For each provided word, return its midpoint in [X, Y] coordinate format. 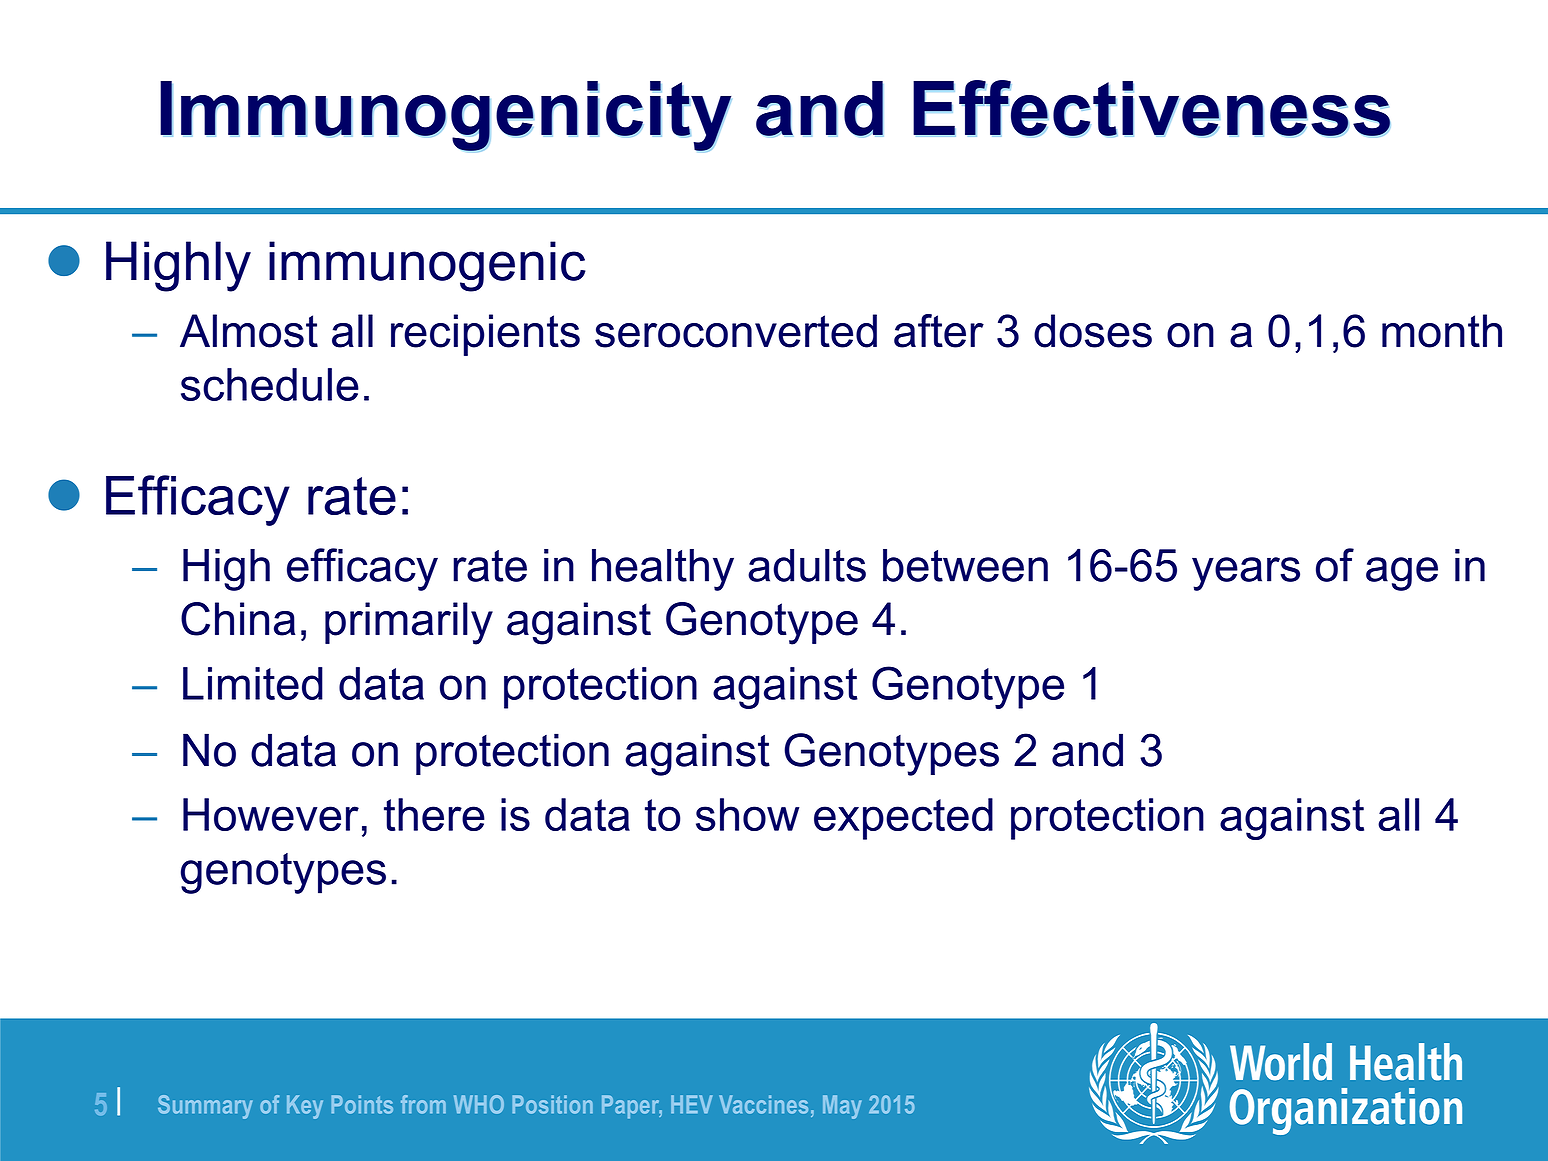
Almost [249, 331]
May [842, 1107]
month [1442, 331]
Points [362, 1104]
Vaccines [763, 1104]
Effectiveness [1151, 108]
